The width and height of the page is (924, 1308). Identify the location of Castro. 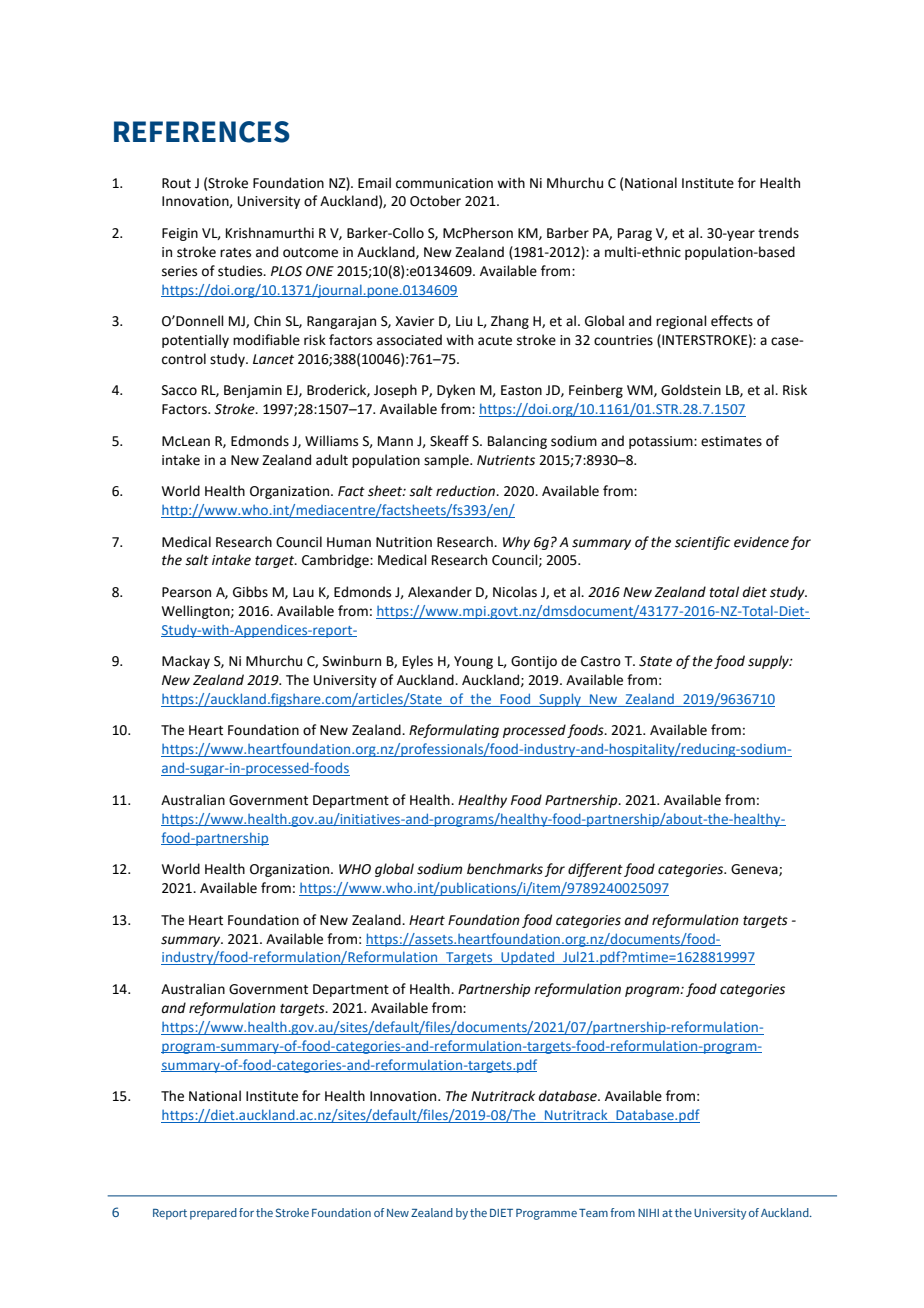
(601, 661).
